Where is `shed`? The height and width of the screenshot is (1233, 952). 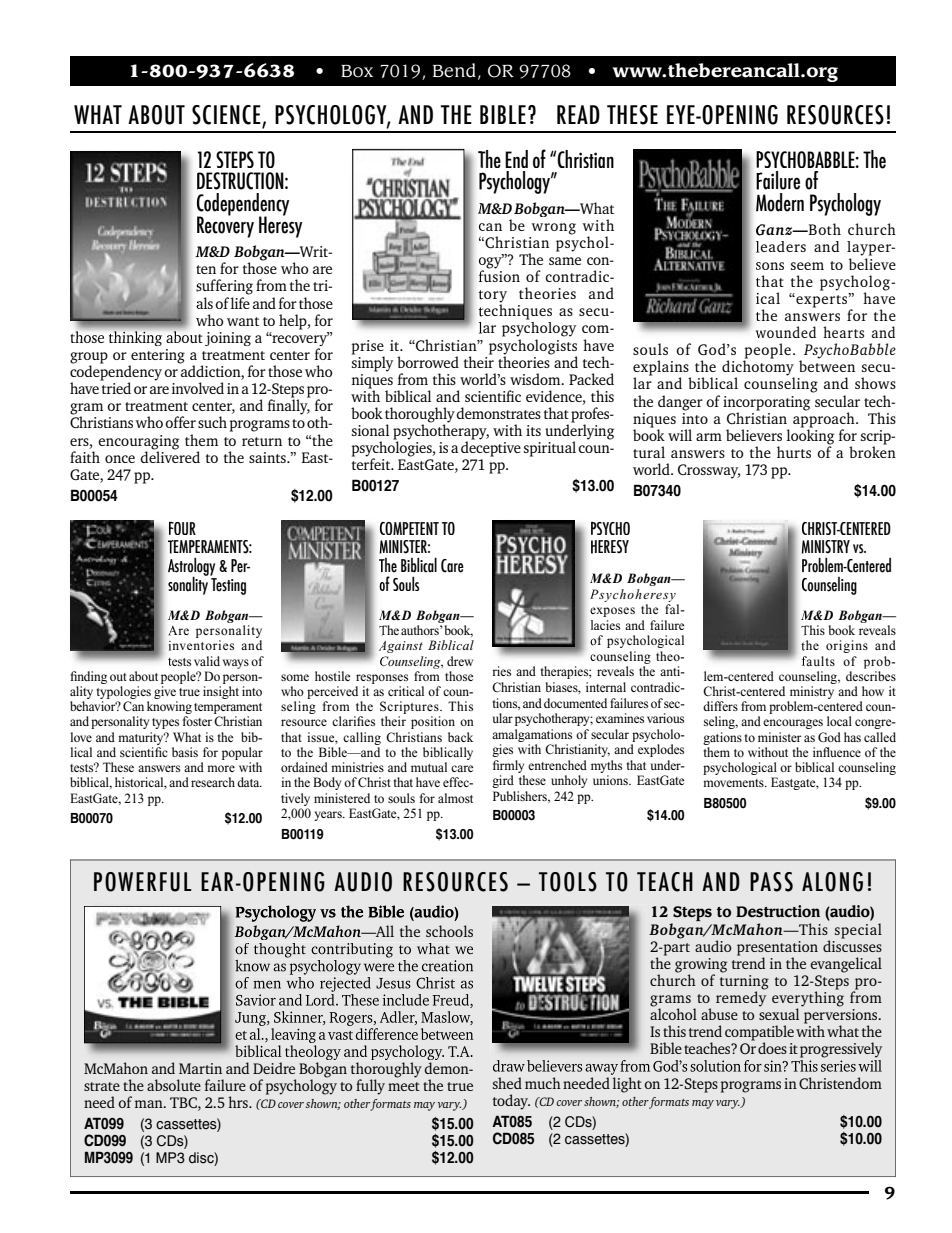
shed is located at coordinates (507, 1083).
